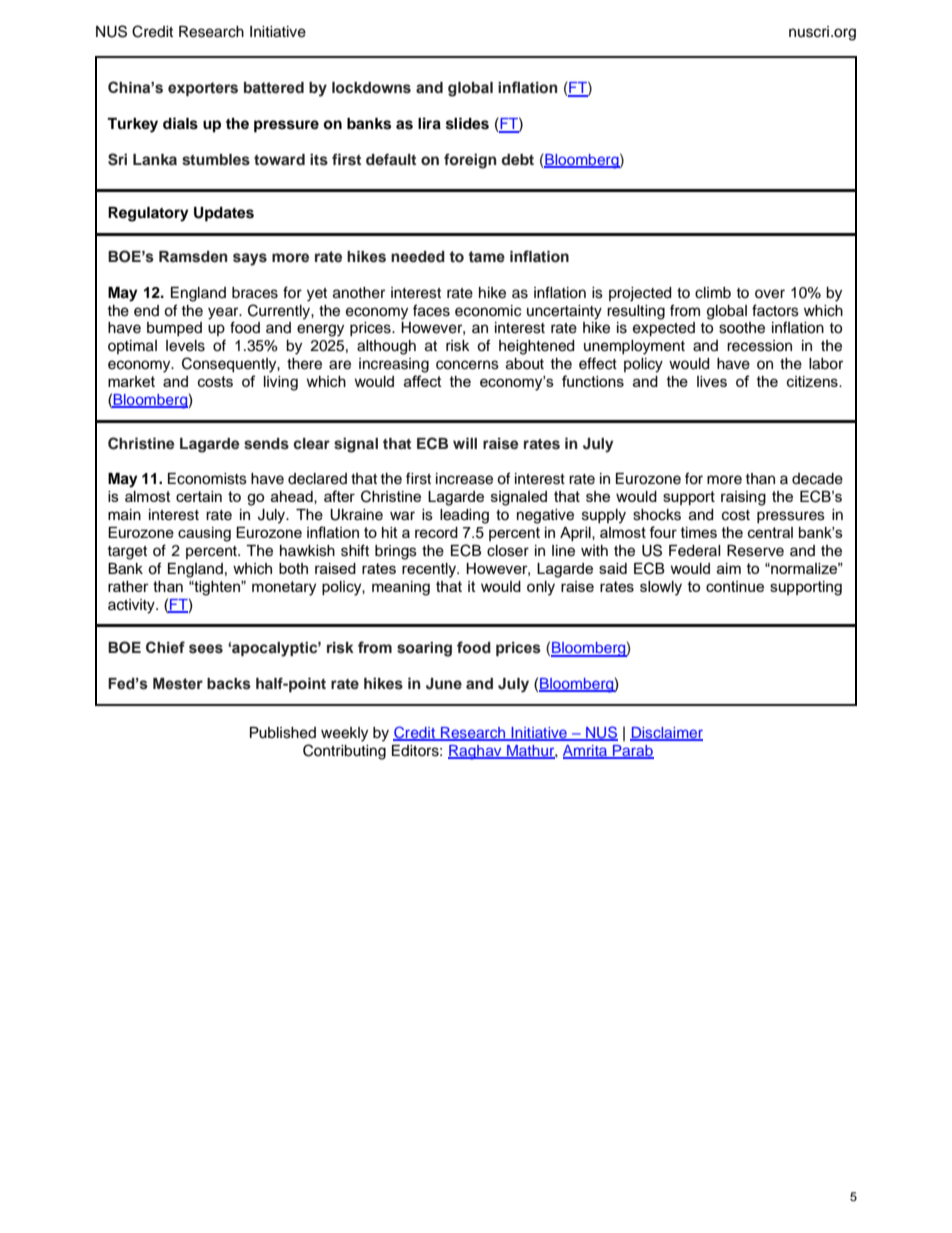 This document has width=952, height=1233. I want to click on year, so click(224, 313).
